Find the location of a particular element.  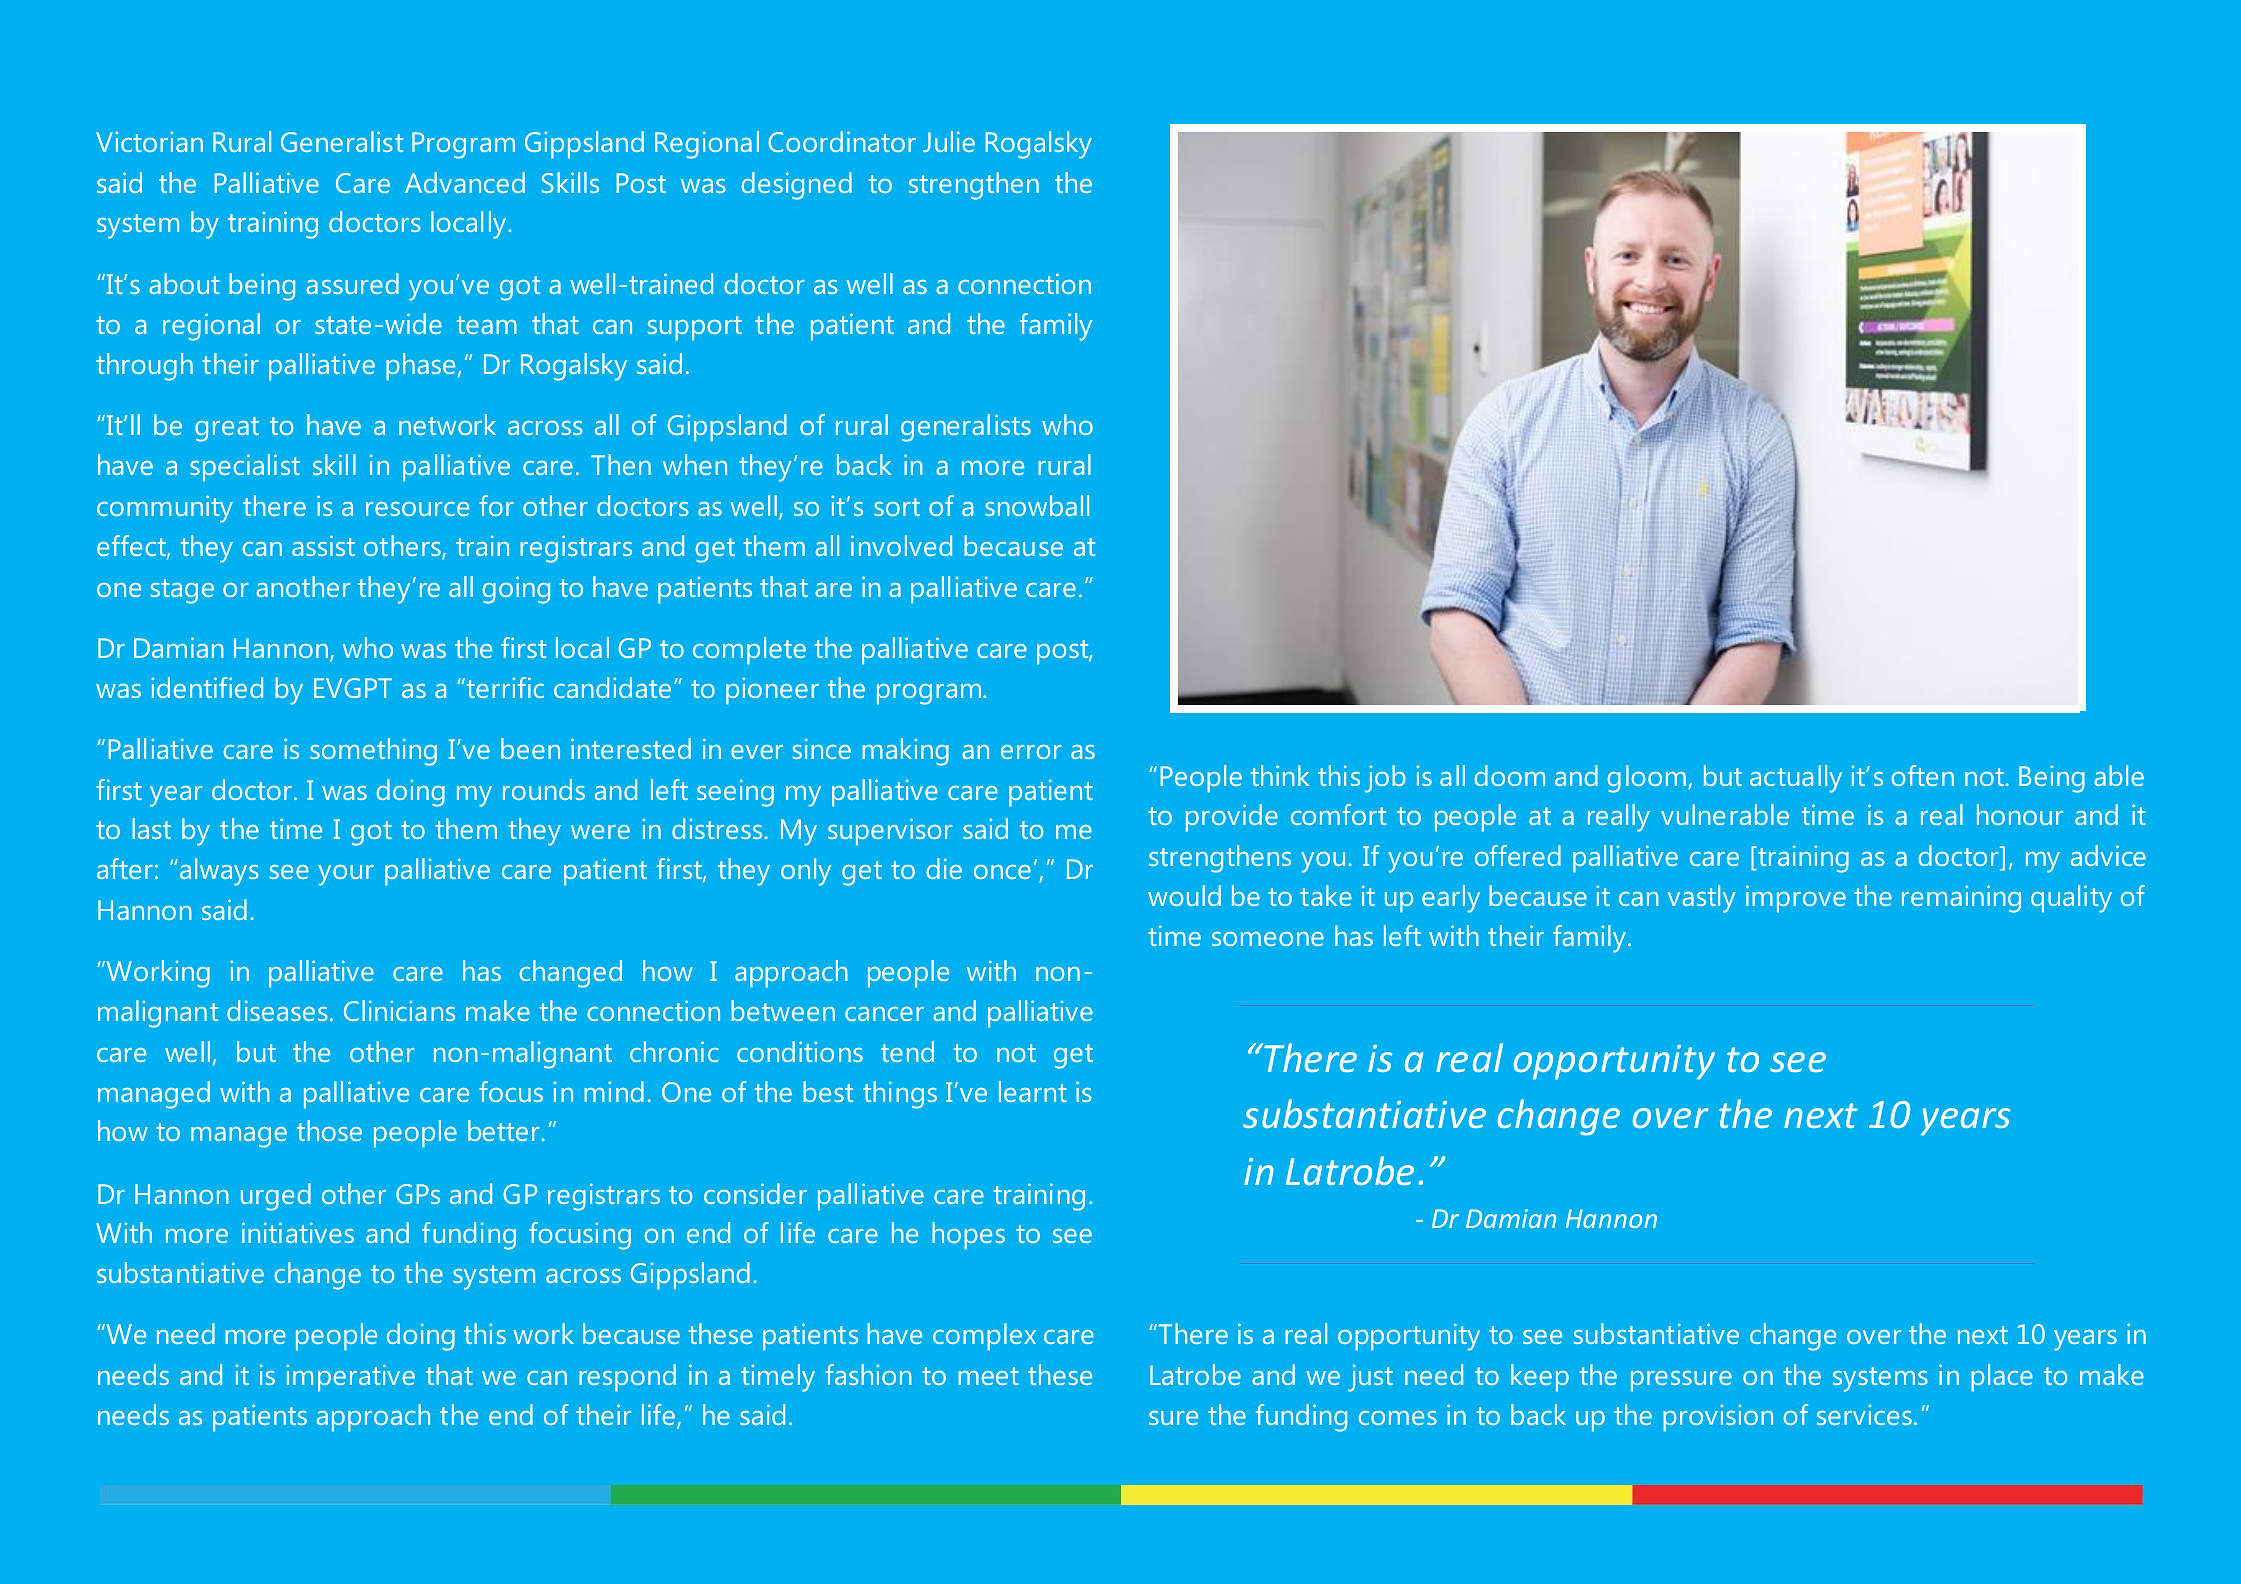

services is located at coordinates (1864, 1414).
